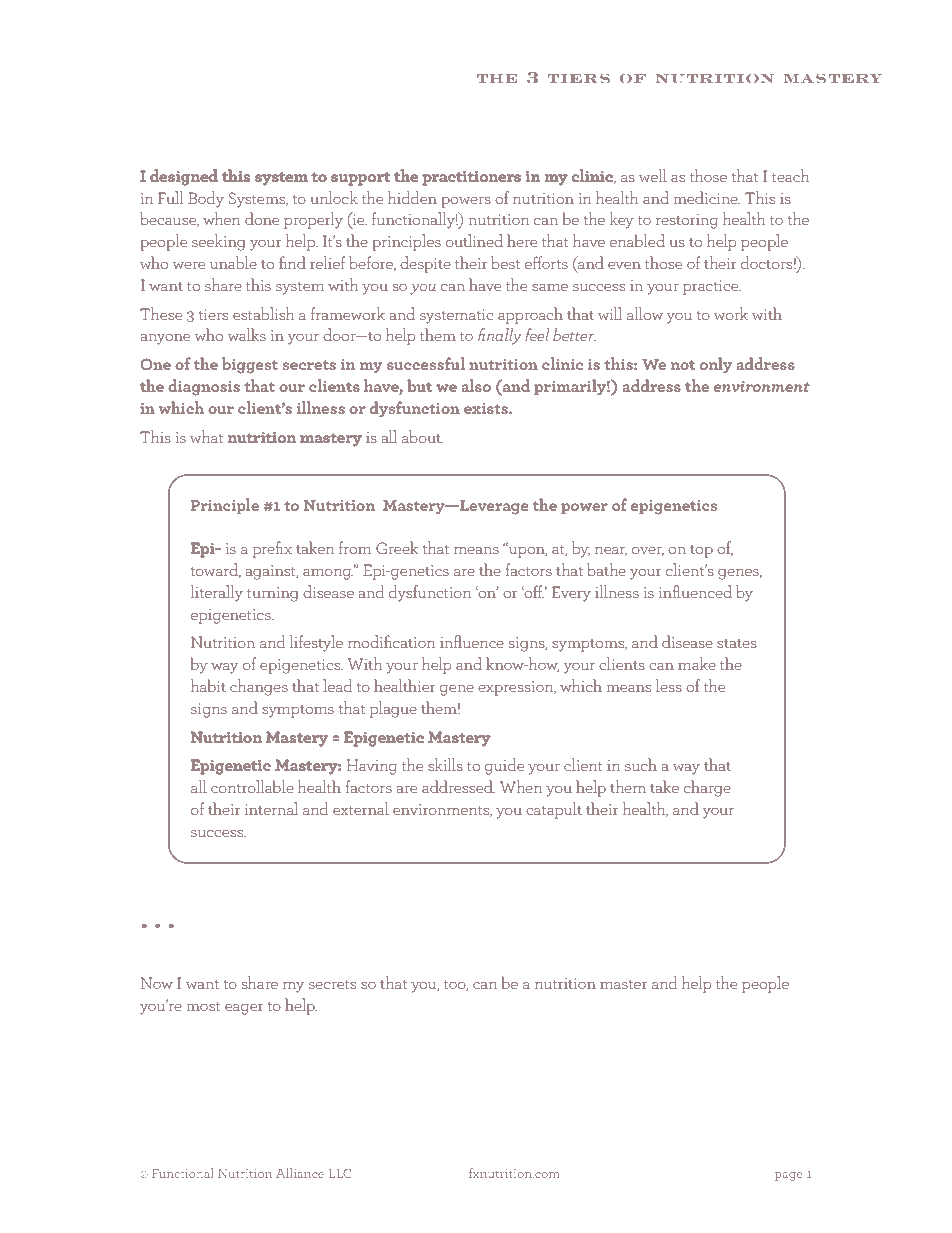 This image has width=952, height=1233. What do you see at coordinates (471, 178) in the image?
I see `practitioners` at bounding box center [471, 178].
